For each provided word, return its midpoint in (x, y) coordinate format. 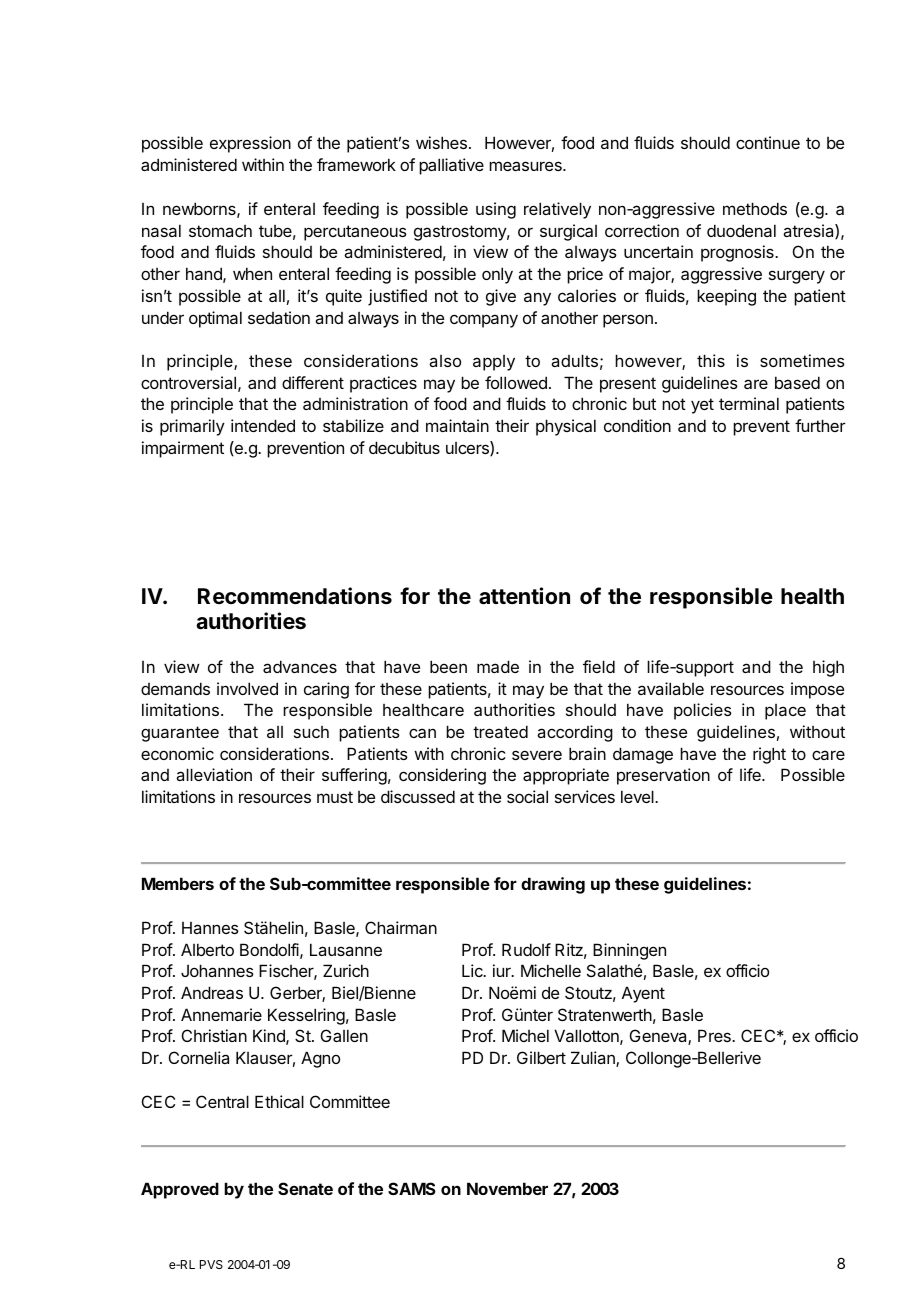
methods (755, 208)
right (769, 755)
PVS (211, 1264)
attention (524, 596)
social (527, 796)
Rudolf (526, 949)
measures (526, 166)
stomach (220, 231)
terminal (749, 403)
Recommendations (295, 596)
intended (263, 425)
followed (516, 382)
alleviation (214, 774)
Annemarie (221, 1014)
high (828, 668)
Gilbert (541, 1057)
